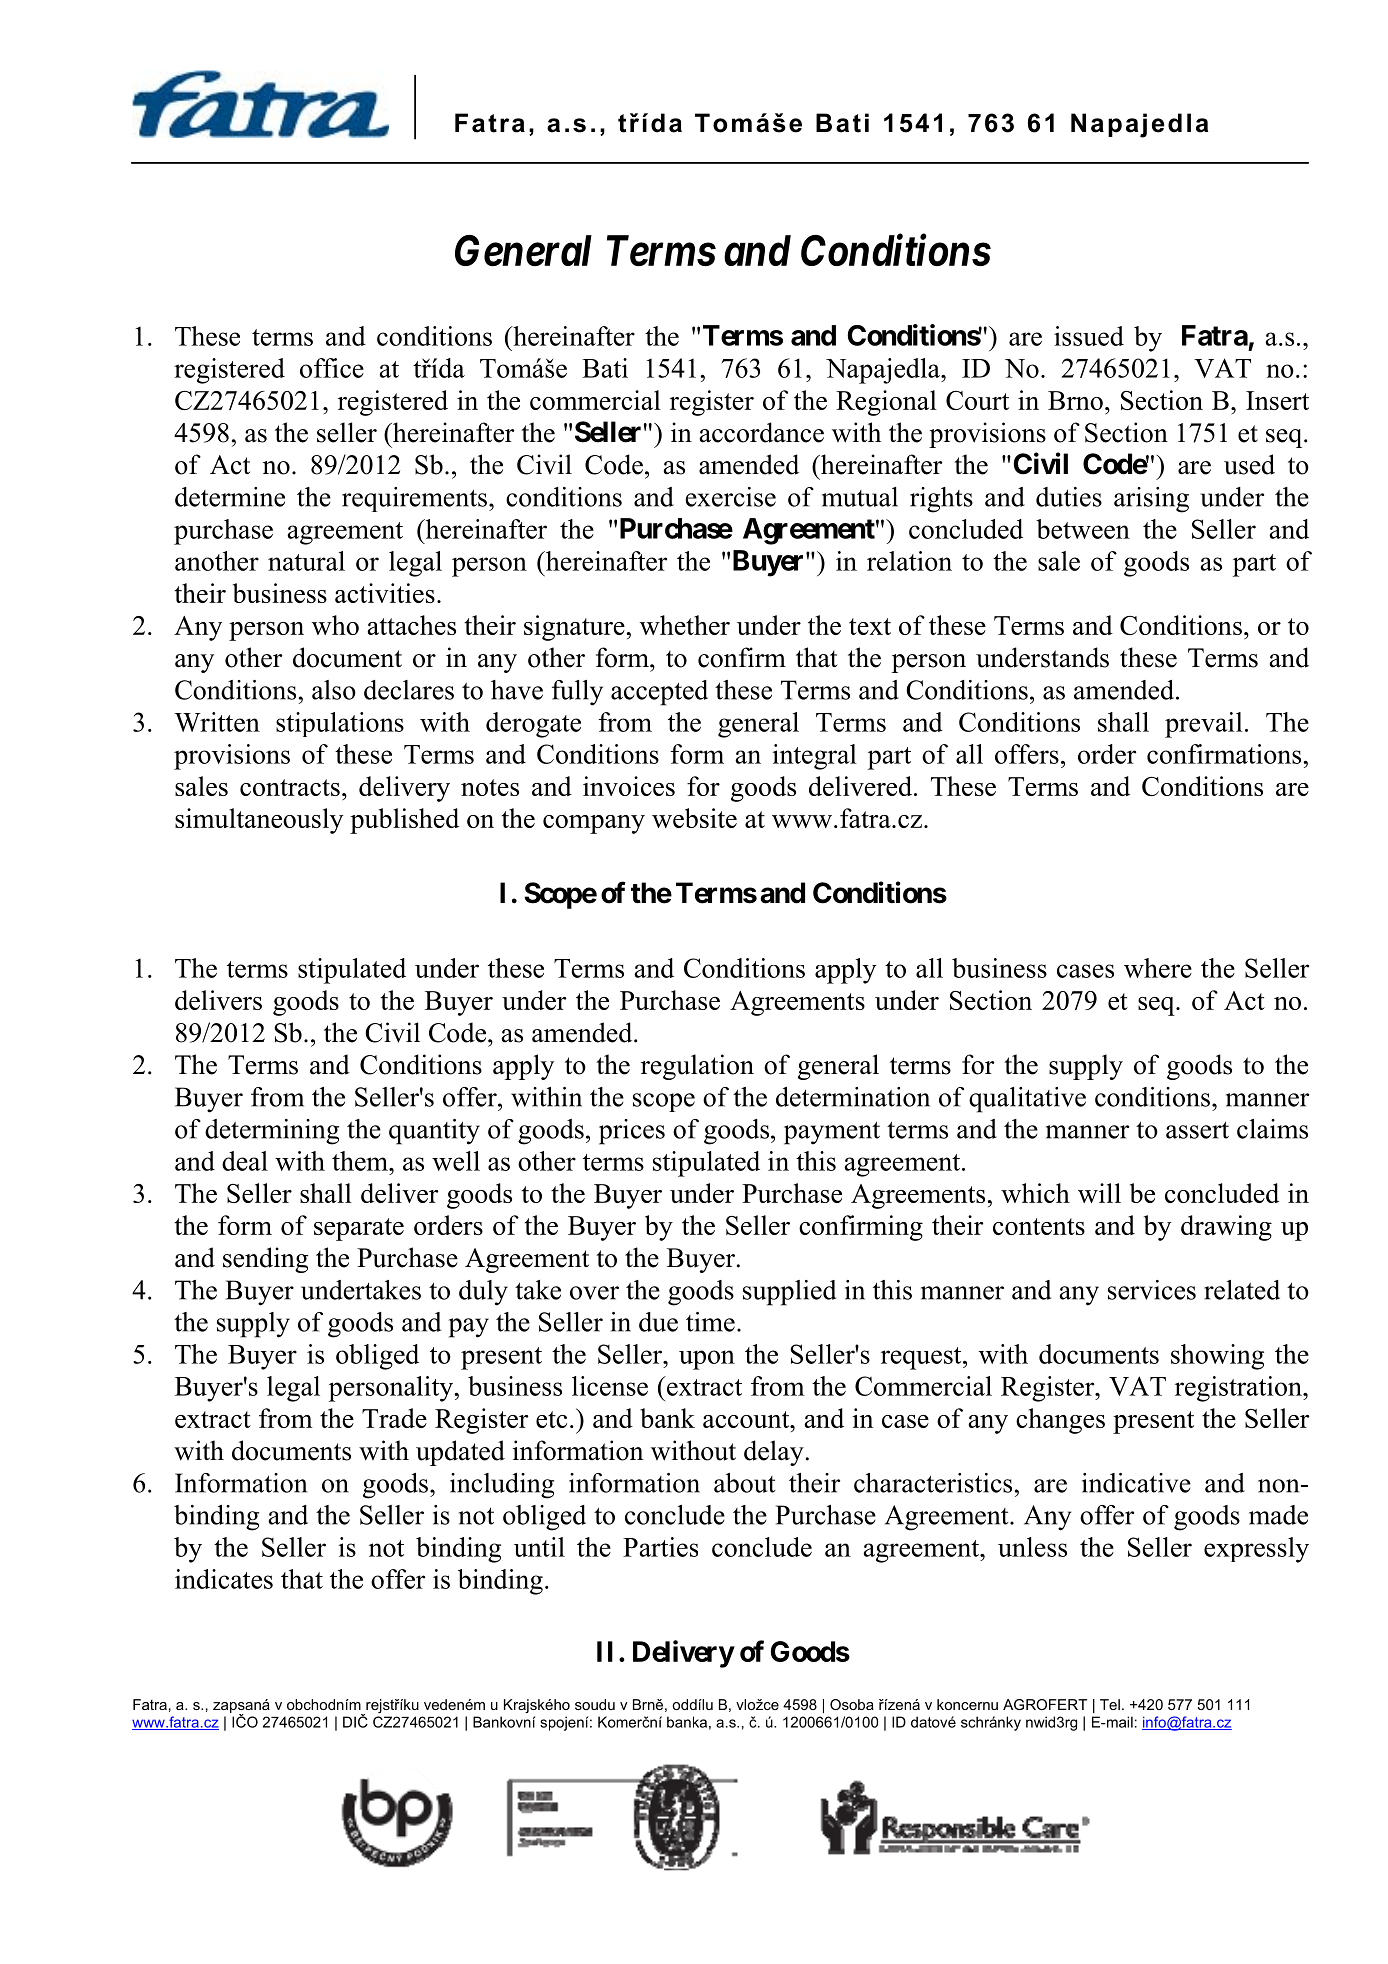  Describe the element at coordinates (685, 625) in the screenshot. I see `whether` at that location.
